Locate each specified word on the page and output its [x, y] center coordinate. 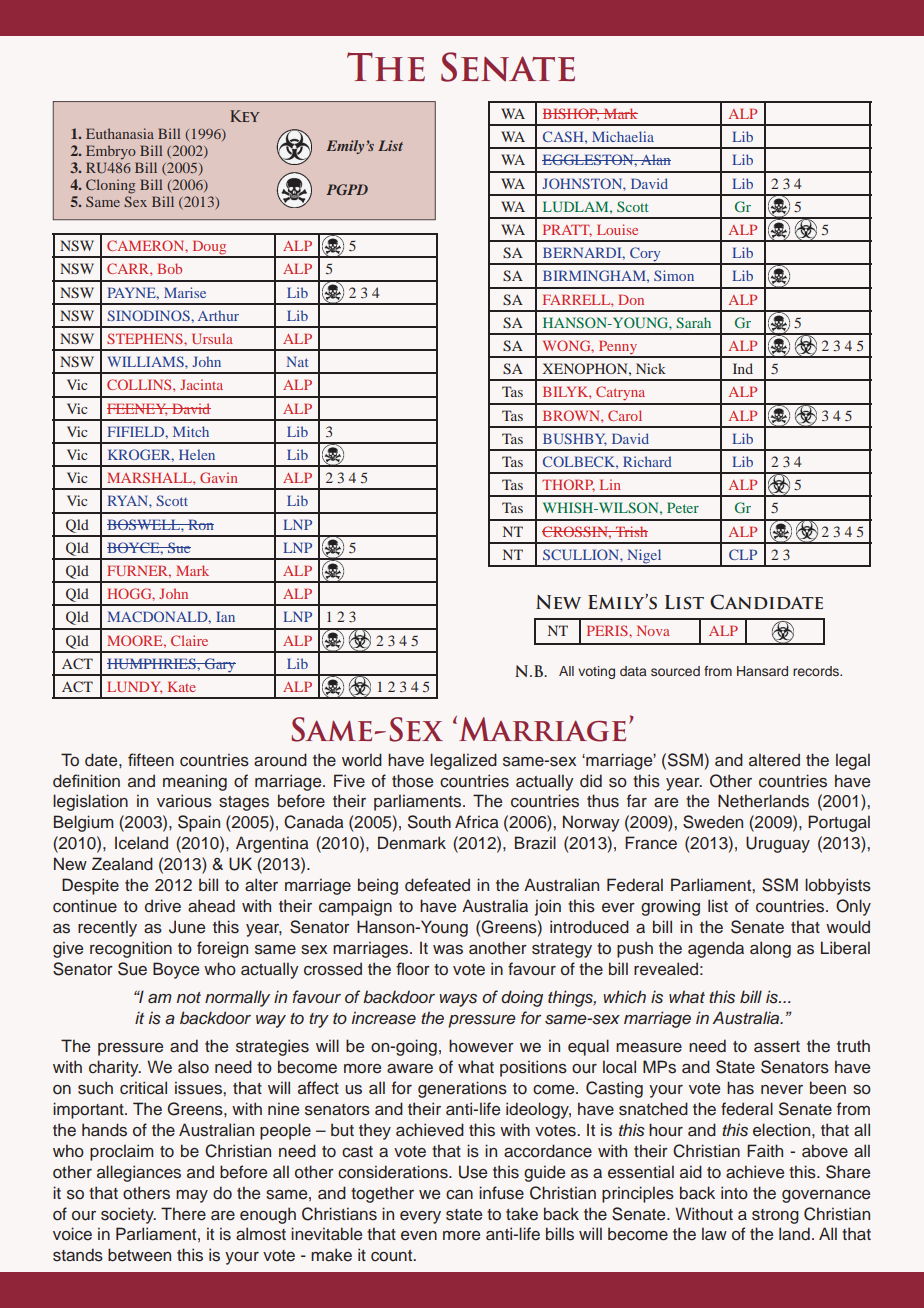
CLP [743, 554]
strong [775, 1216]
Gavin [219, 477]
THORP [568, 485]
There [183, 1214]
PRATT [567, 231]
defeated [437, 885]
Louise [617, 229]
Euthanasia [120, 133]
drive [163, 906]
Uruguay [778, 844]
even [419, 1235]
